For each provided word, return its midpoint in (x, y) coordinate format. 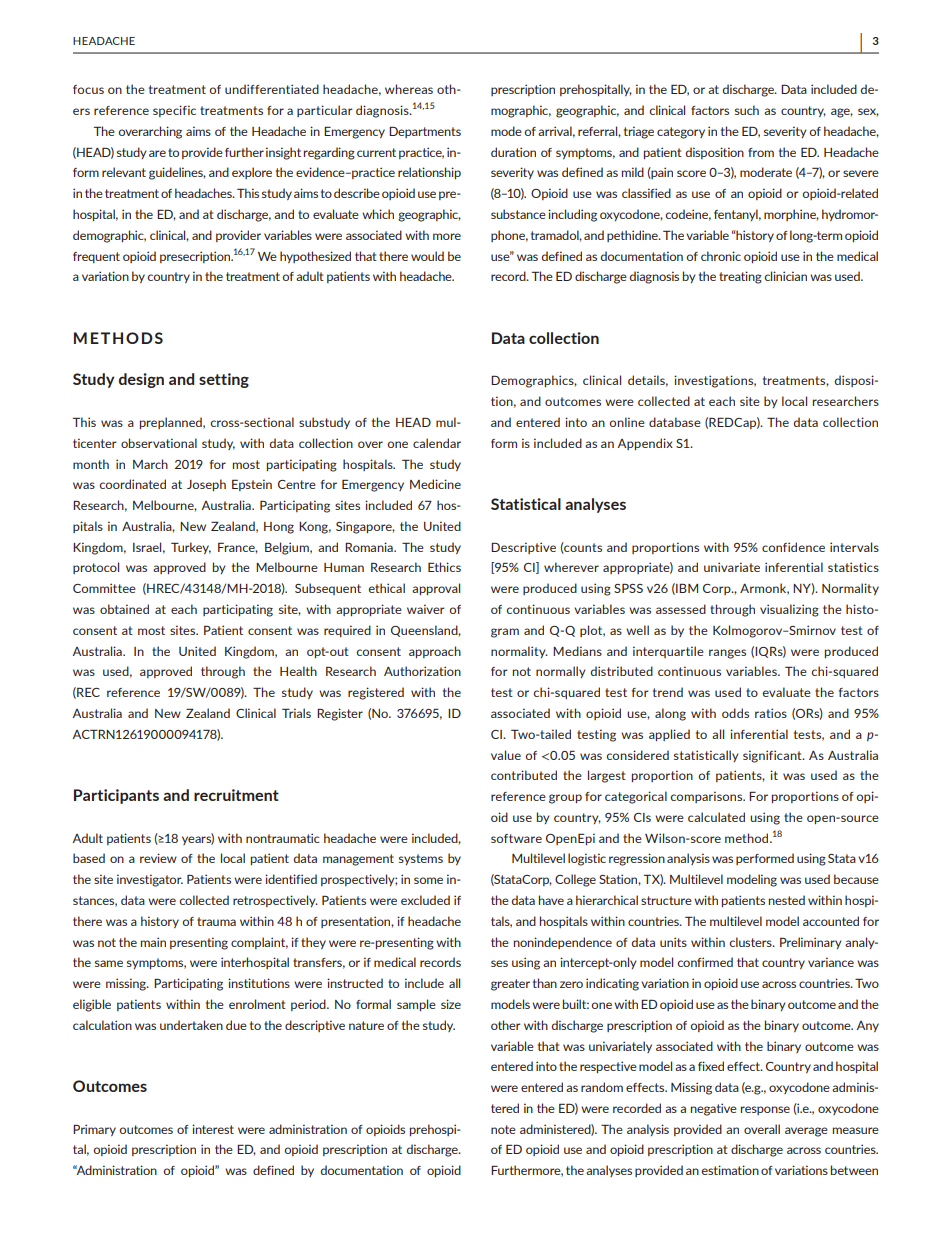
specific (174, 111)
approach (435, 652)
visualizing (789, 610)
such (747, 110)
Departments (425, 132)
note (503, 1129)
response (765, 1110)
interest (213, 1129)
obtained (124, 609)
